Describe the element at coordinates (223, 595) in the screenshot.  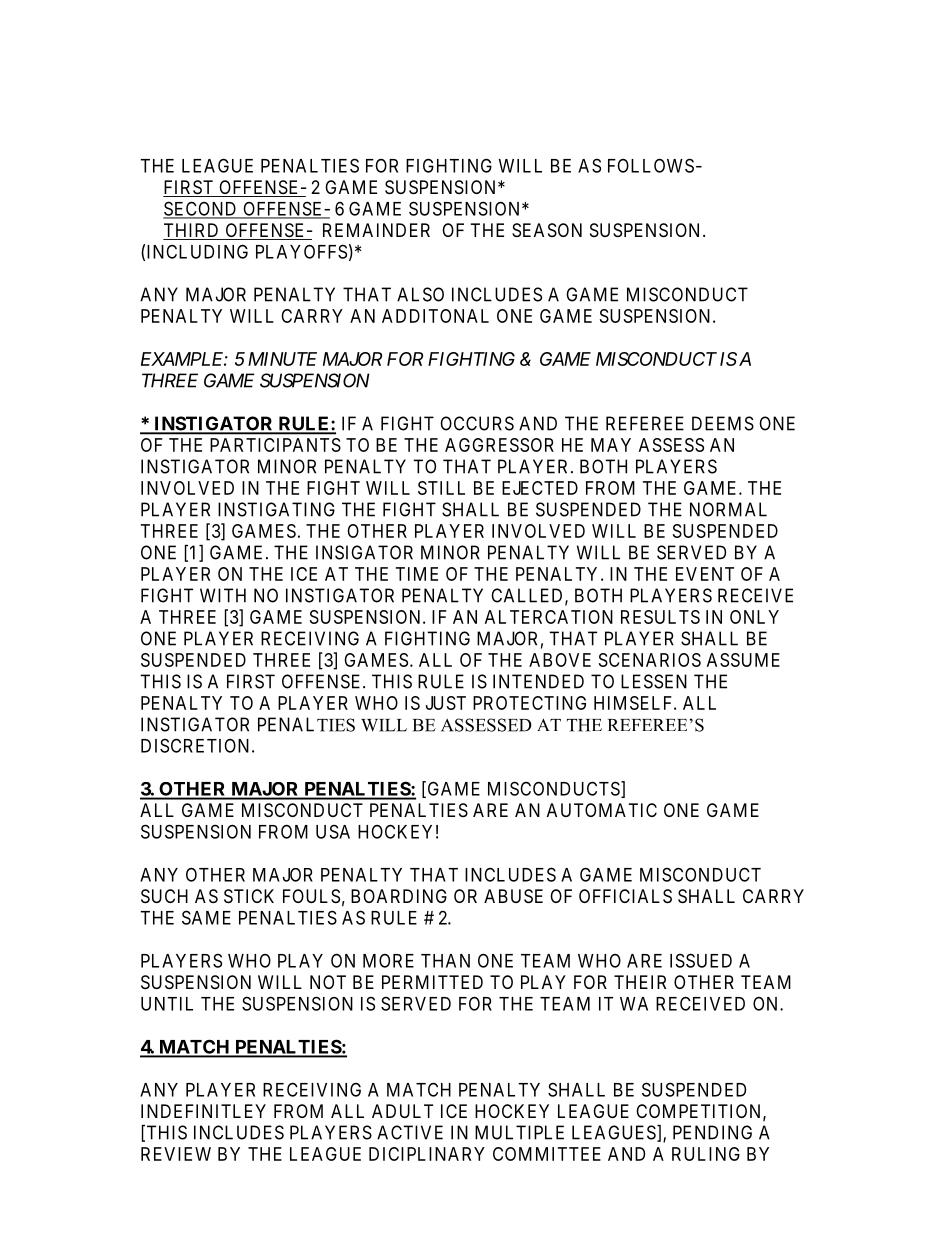
I see `WITH` at that location.
